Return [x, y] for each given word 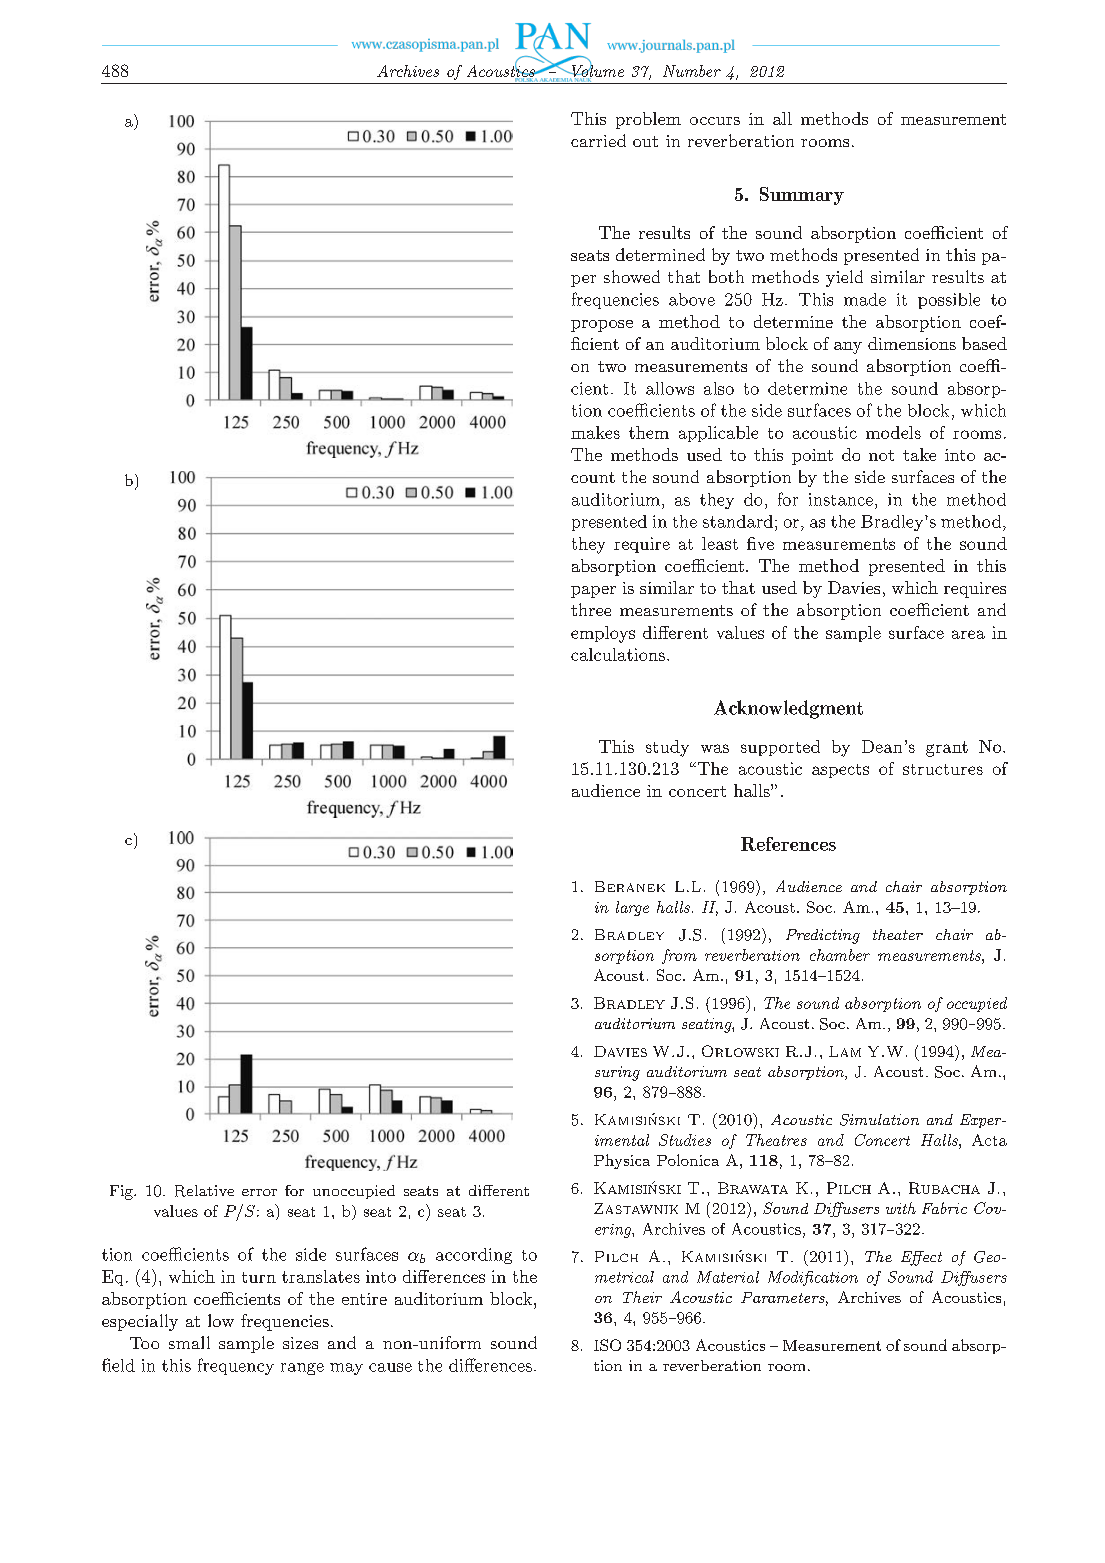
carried [598, 140]
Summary [802, 196]
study [667, 748]
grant [947, 749]
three [591, 609]
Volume [596, 71]
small [189, 1342]
